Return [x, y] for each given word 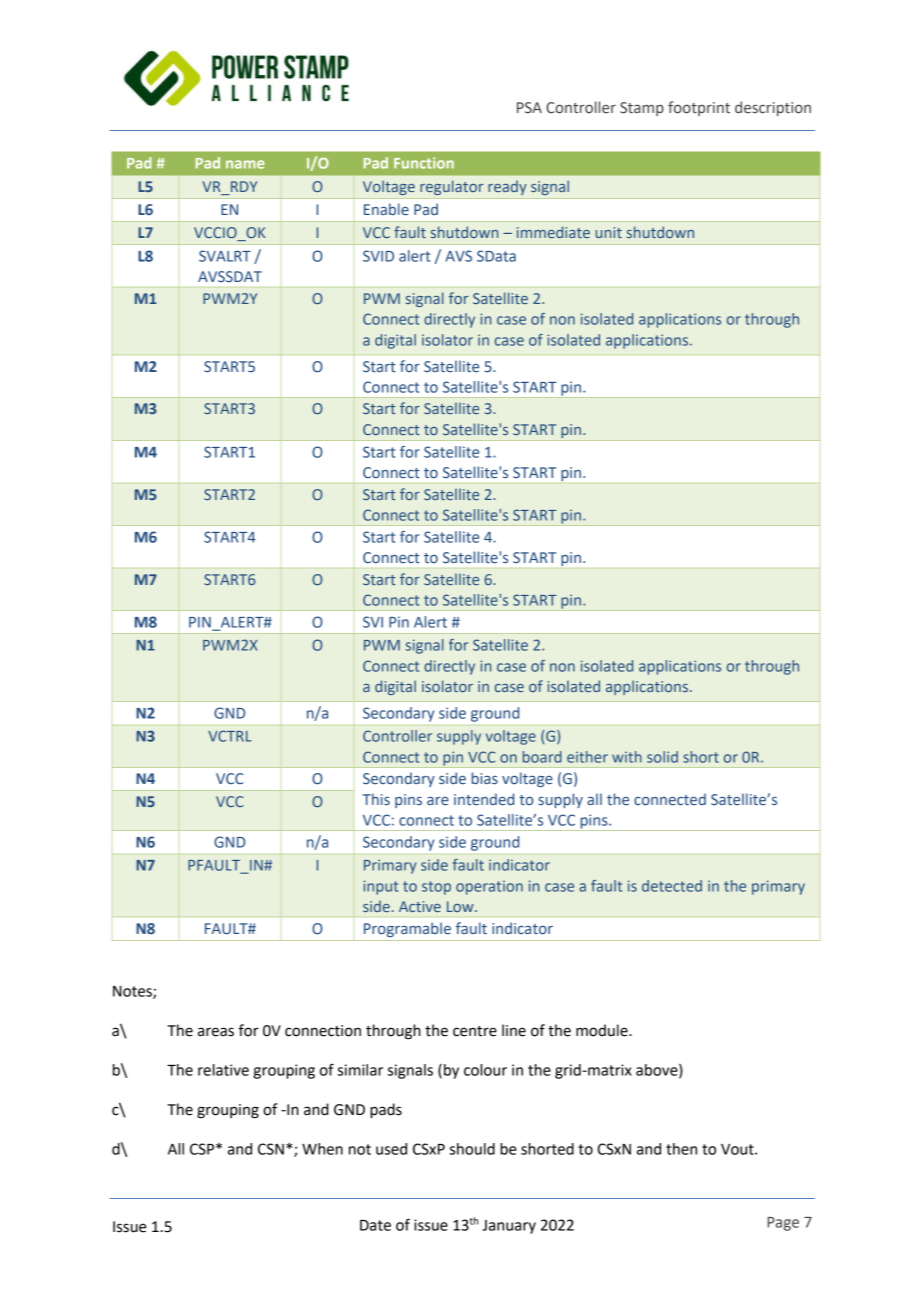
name [245, 164]
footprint [699, 108]
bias [485, 778]
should [472, 1149]
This [376, 799]
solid [662, 757]
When [322, 1149]
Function [424, 163]
